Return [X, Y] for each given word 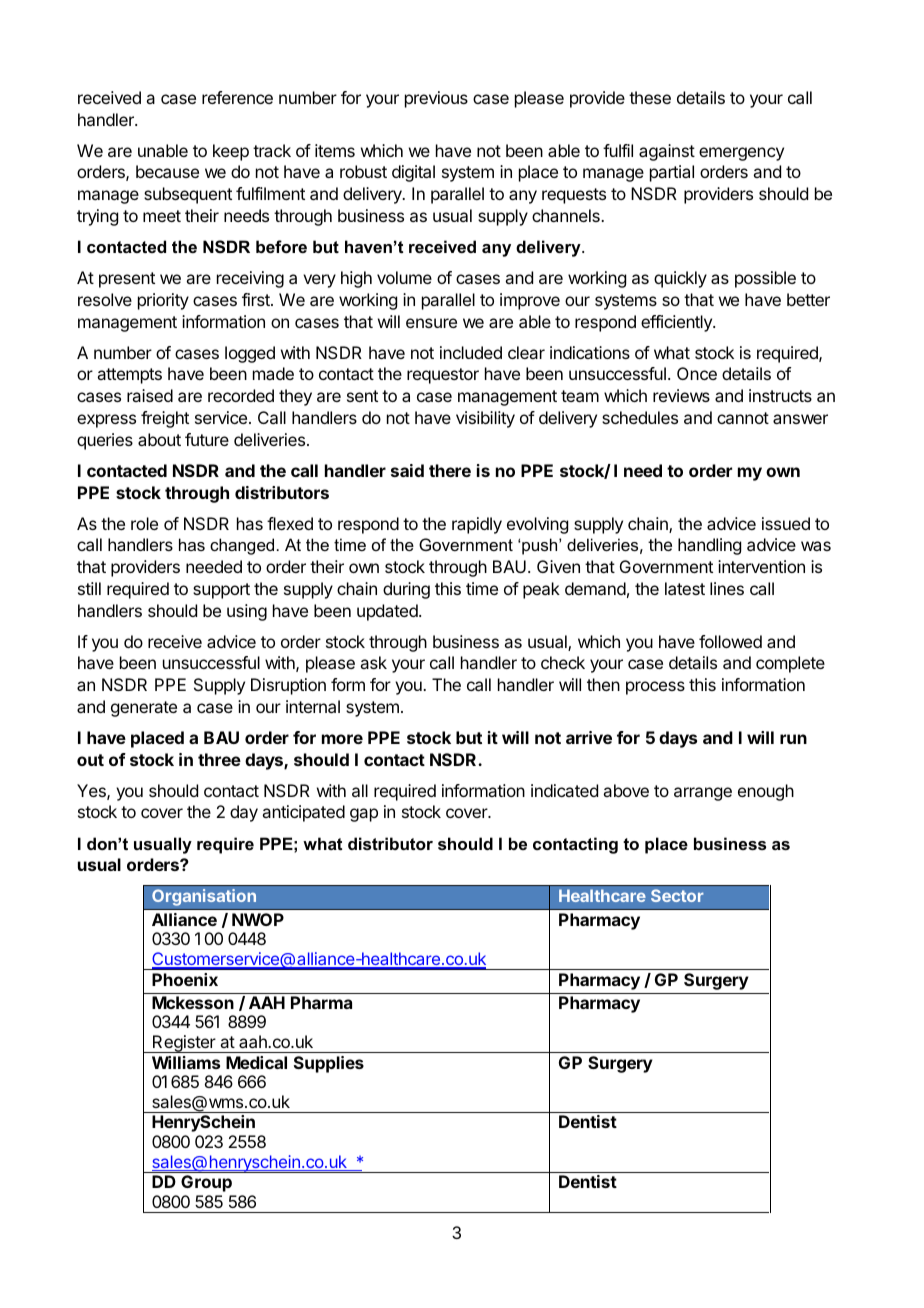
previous [436, 99]
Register [184, 1044]
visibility [485, 419]
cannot [743, 418]
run [793, 739]
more [342, 739]
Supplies [329, 1064]
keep [231, 152]
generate [144, 709]
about [159, 439]
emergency [741, 154]
